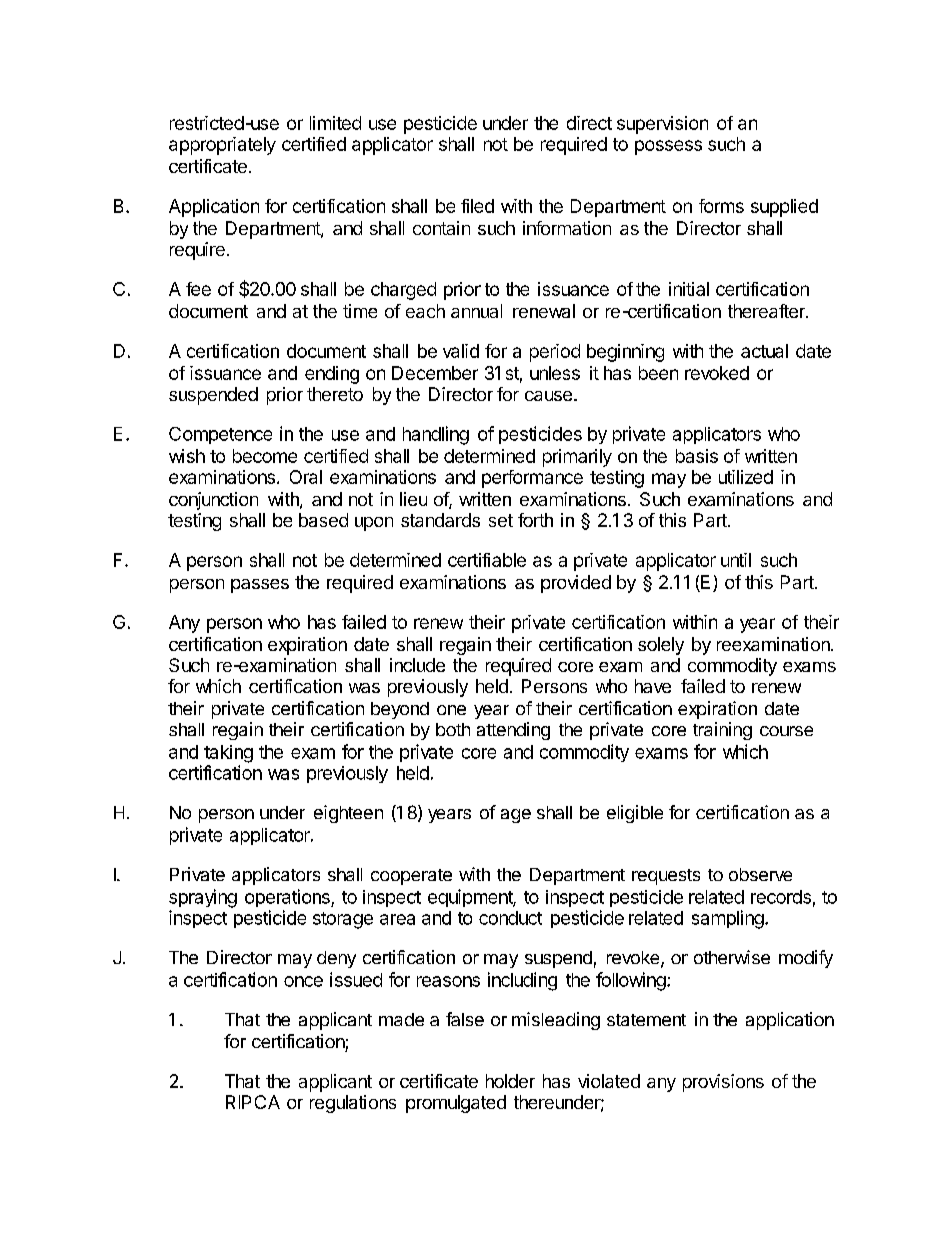  Describe the element at coordinates (353, 1104) in the screenshot. I see `regulations` at that location.
